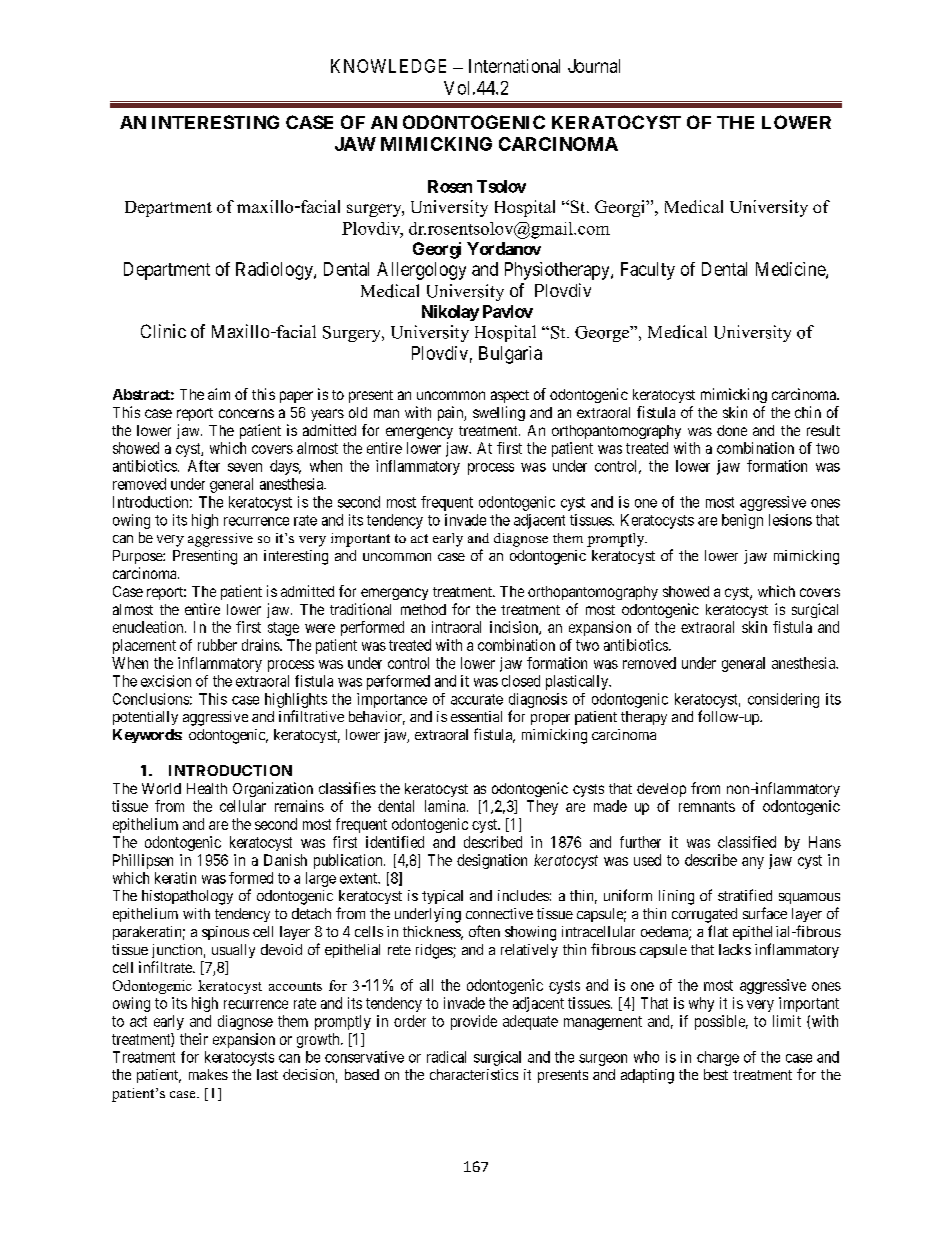  I want to click on done, so click(732, 430).
